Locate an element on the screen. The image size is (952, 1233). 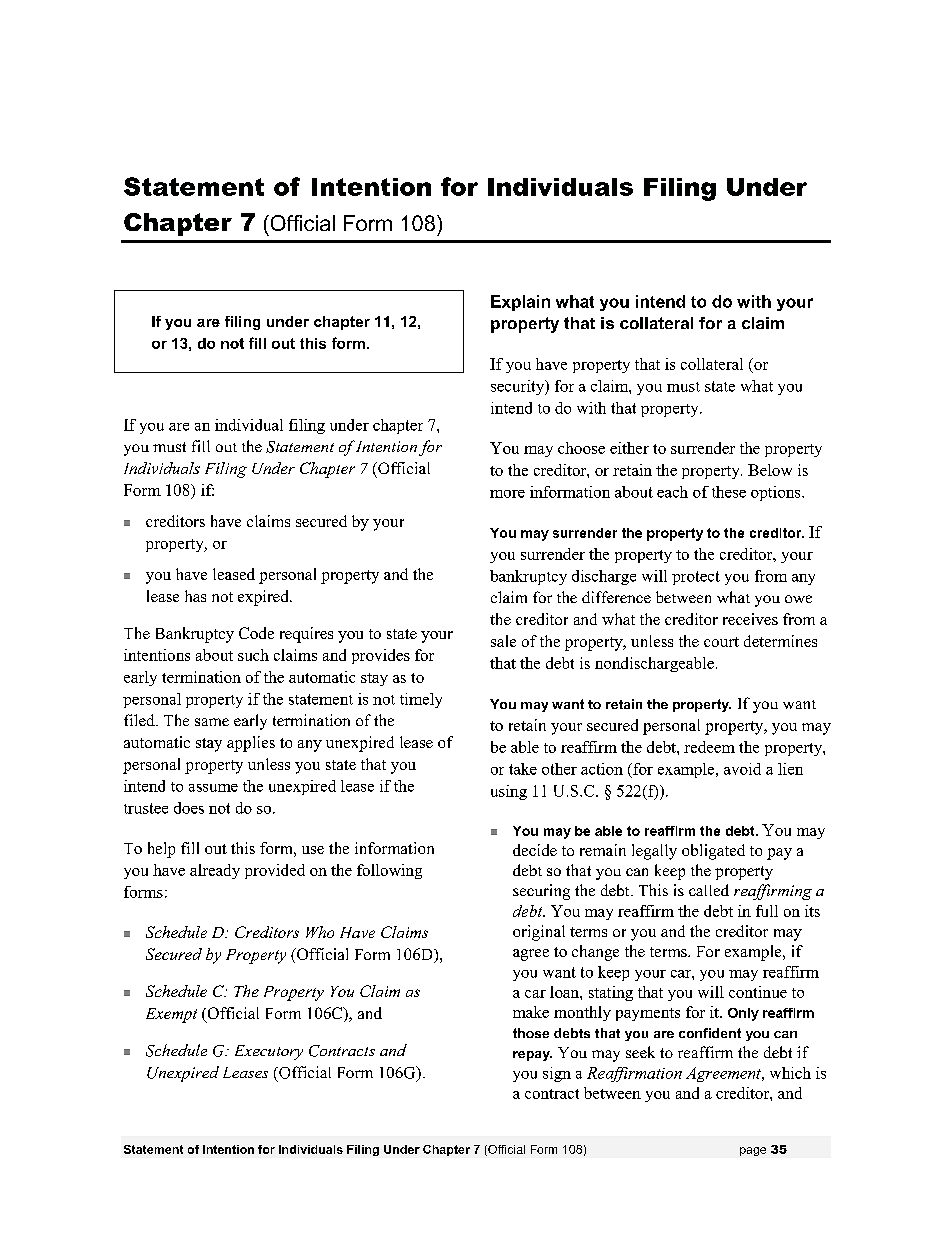
redeem is located at coordinates (709, 747).
